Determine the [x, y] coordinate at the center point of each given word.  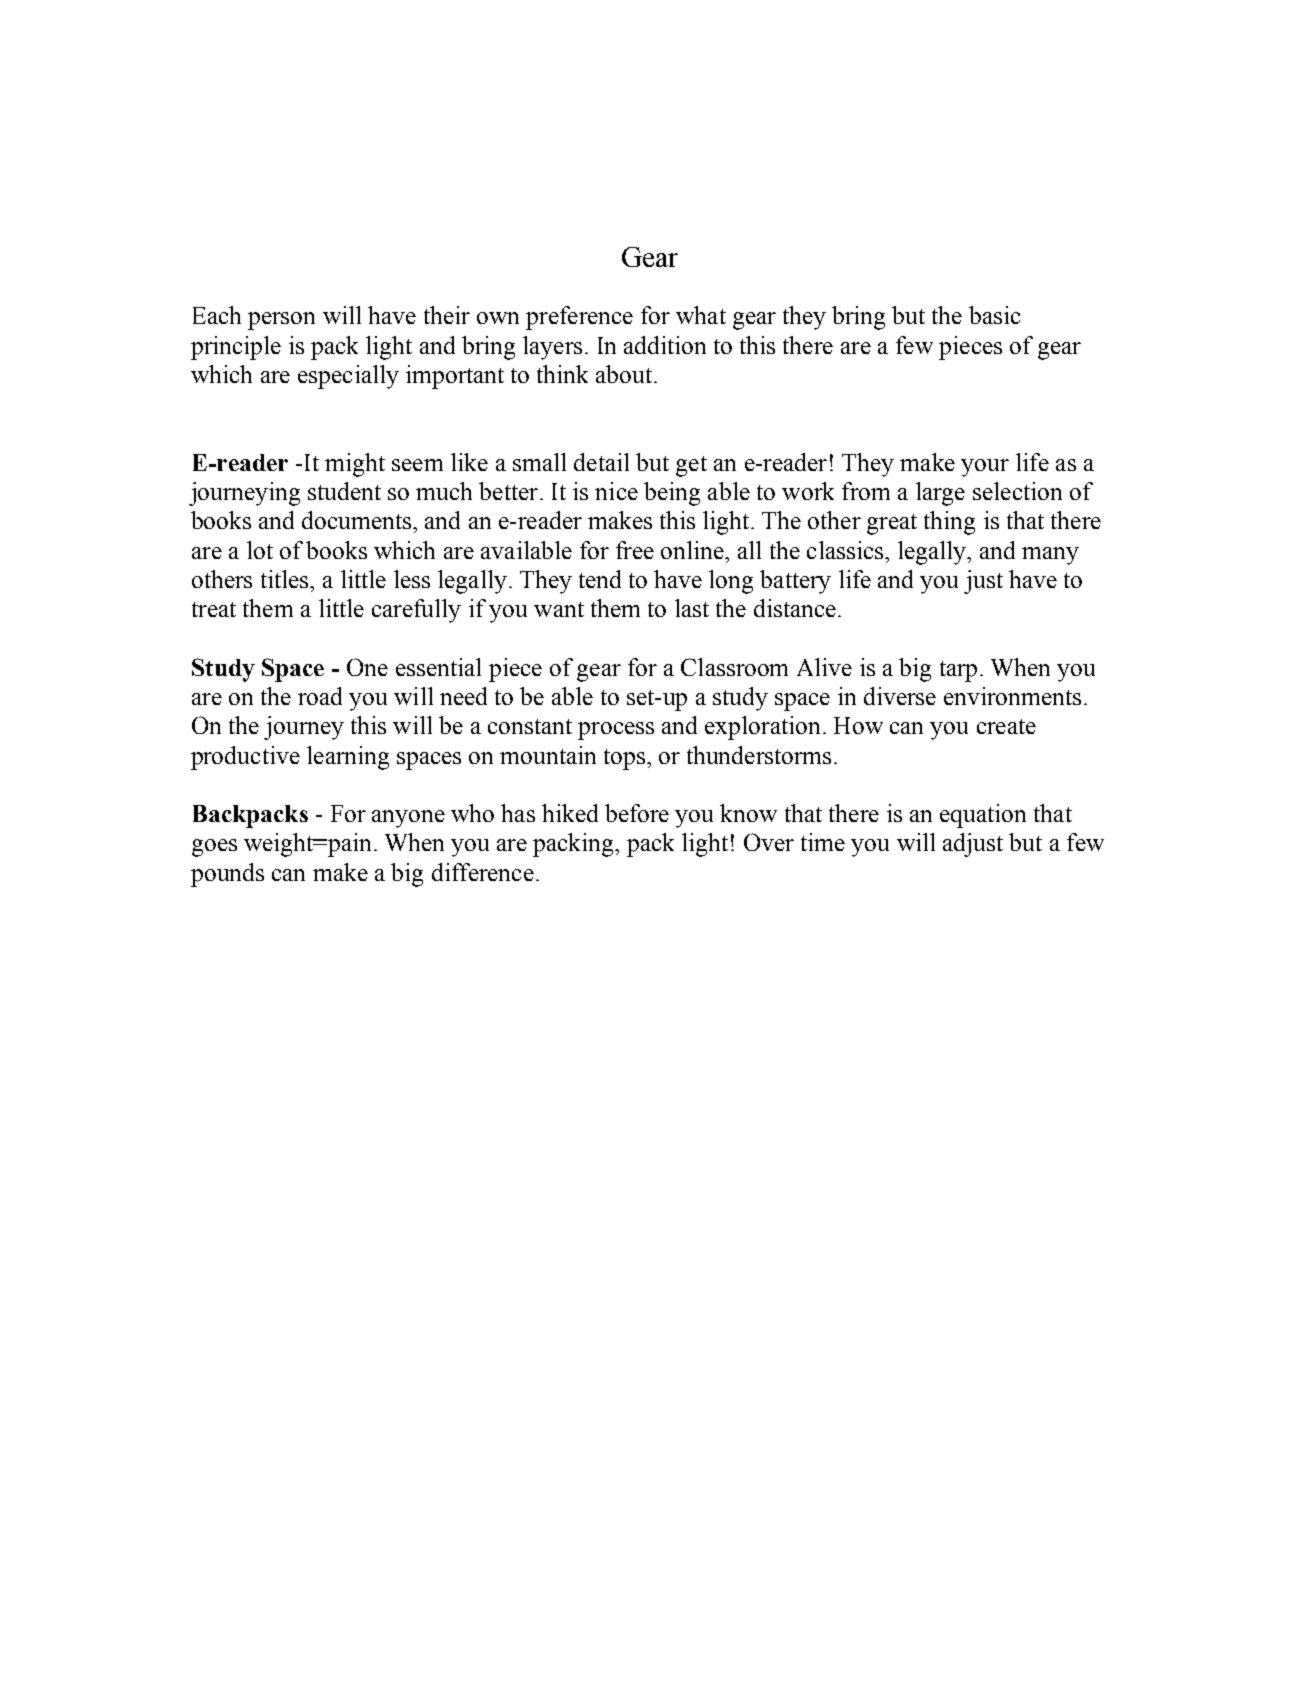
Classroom [734, 667]
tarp [958, 671]
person [281, 321]
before [637, 813]
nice [616, 491]
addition [665, 345]
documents [356, 520]
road [320, 696]
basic [994, 315]
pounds [227, 875]
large [940, 494]
